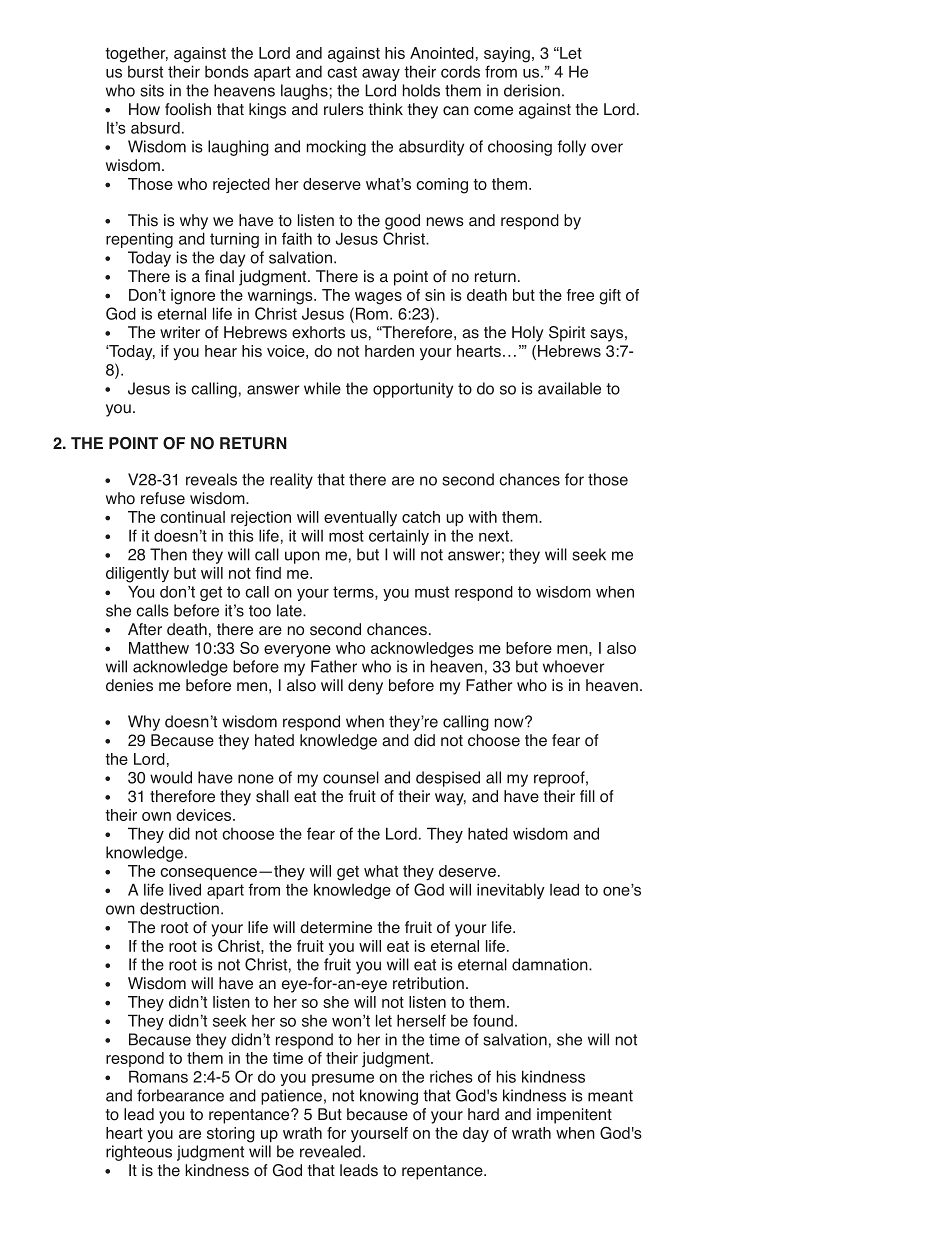  I want to click on Matthew, so click(159, 648).
